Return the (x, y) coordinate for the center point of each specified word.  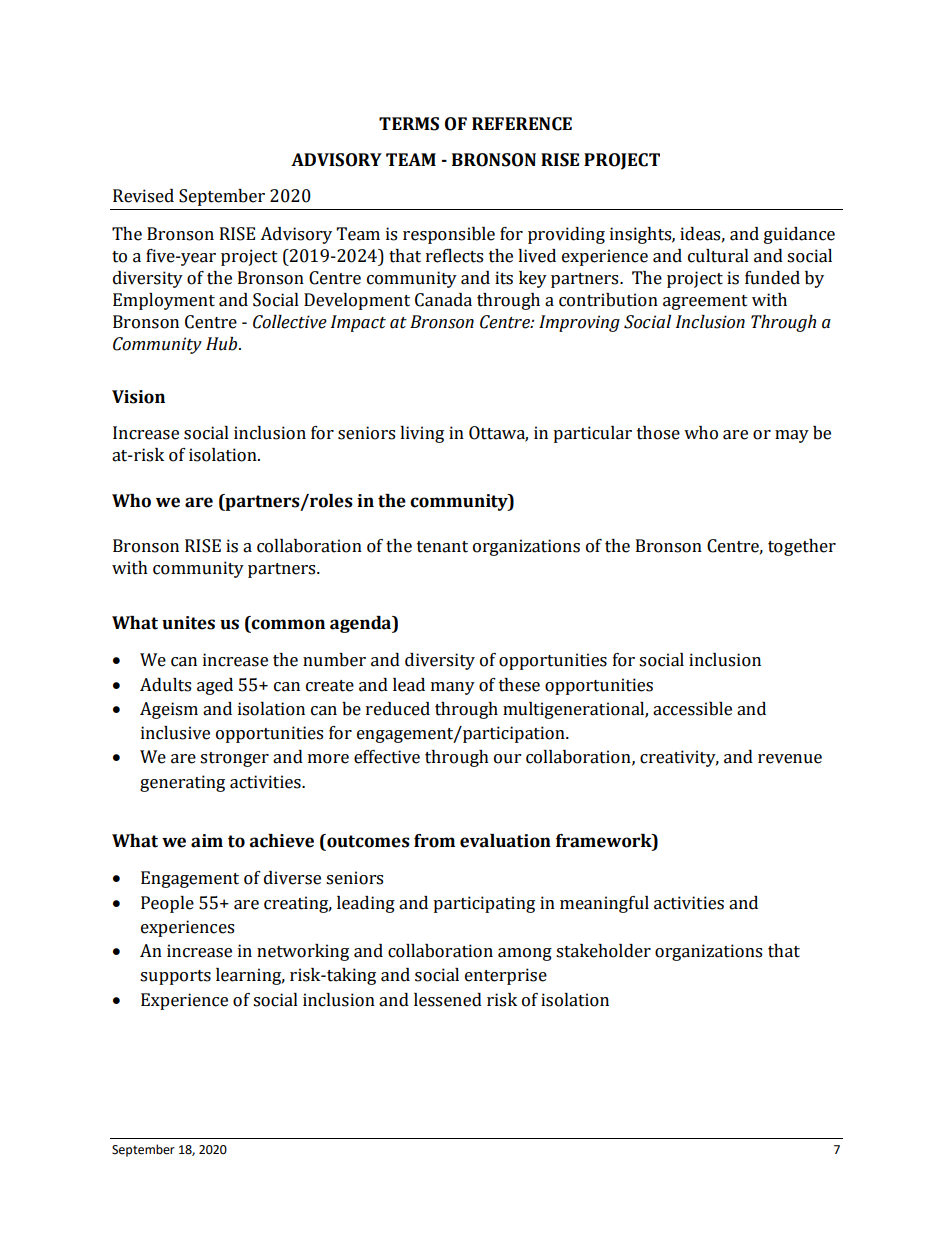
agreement (705, 302)
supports (175, 977)
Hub (223, 344)
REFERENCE (522, 124)
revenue (790, 759)
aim (207, 841)
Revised (143, 196)
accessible (692, 709)
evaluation (505, 841)
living (422, 434)
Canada (443, 300)
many (453, 688)
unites (188, 623)
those (658, 433)
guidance (799, 235)
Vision (138, 397)
